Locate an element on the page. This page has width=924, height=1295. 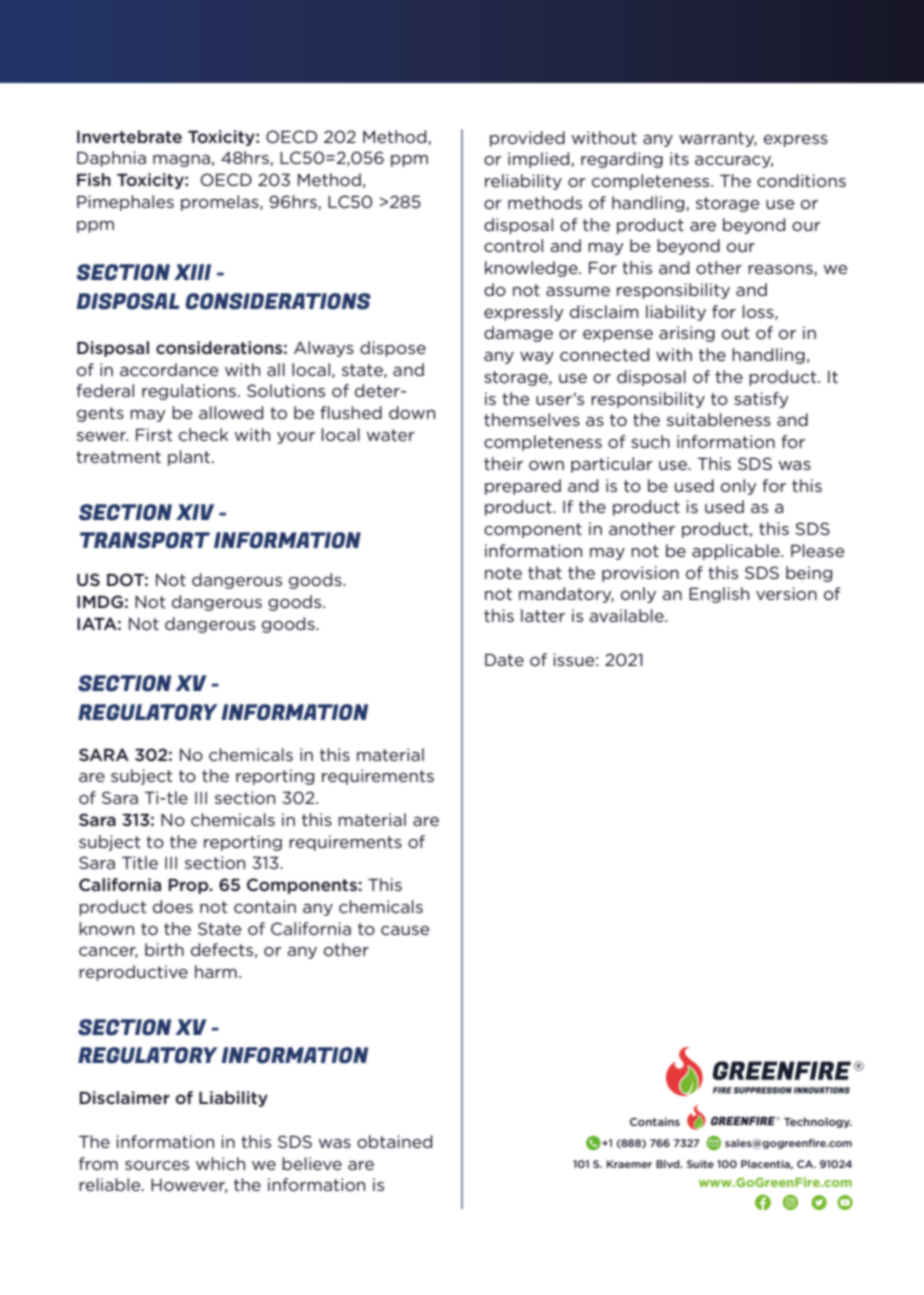
accordance is located at coordinates (169, 369).
